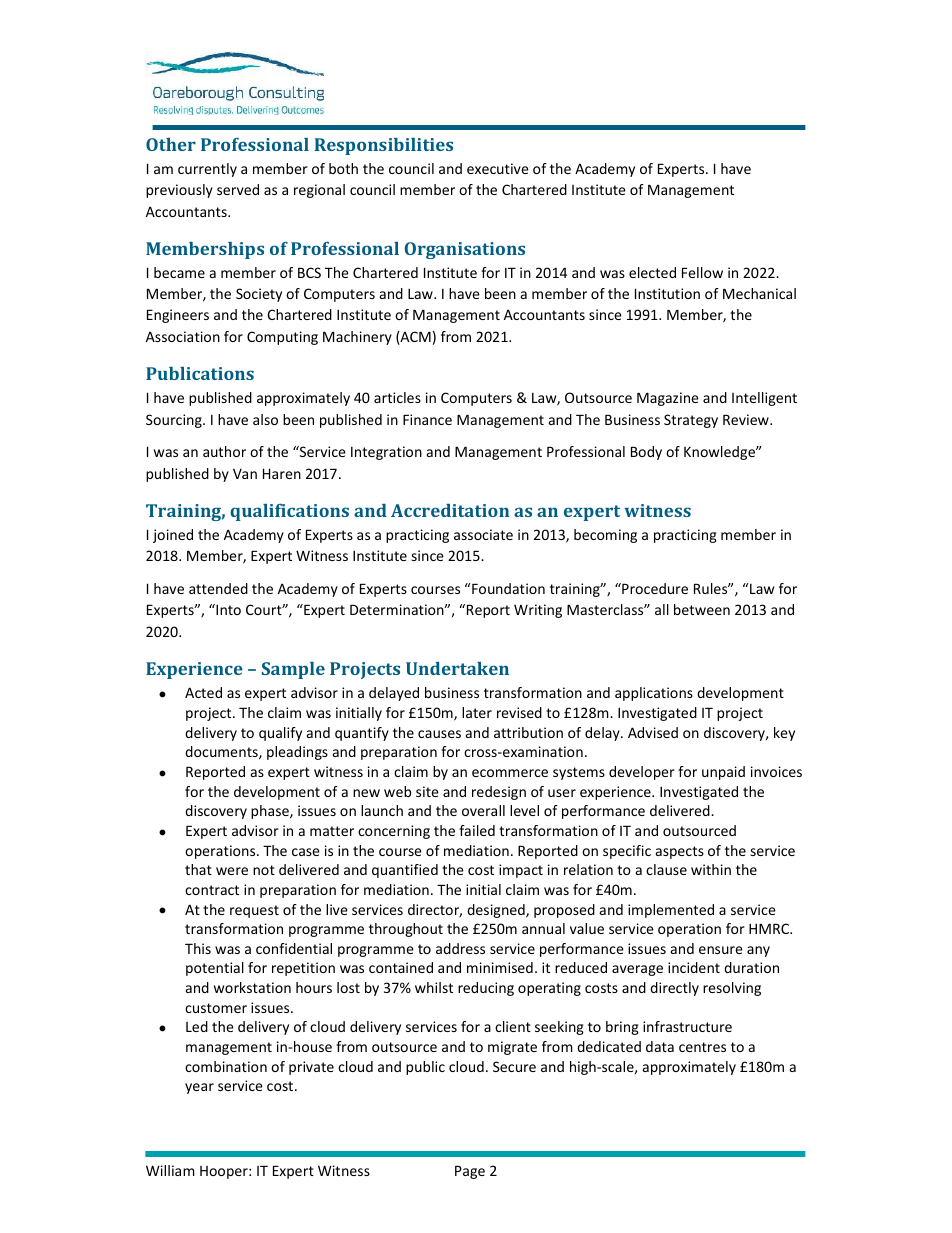  I want to click on Undertaken, so click(457, 668).
